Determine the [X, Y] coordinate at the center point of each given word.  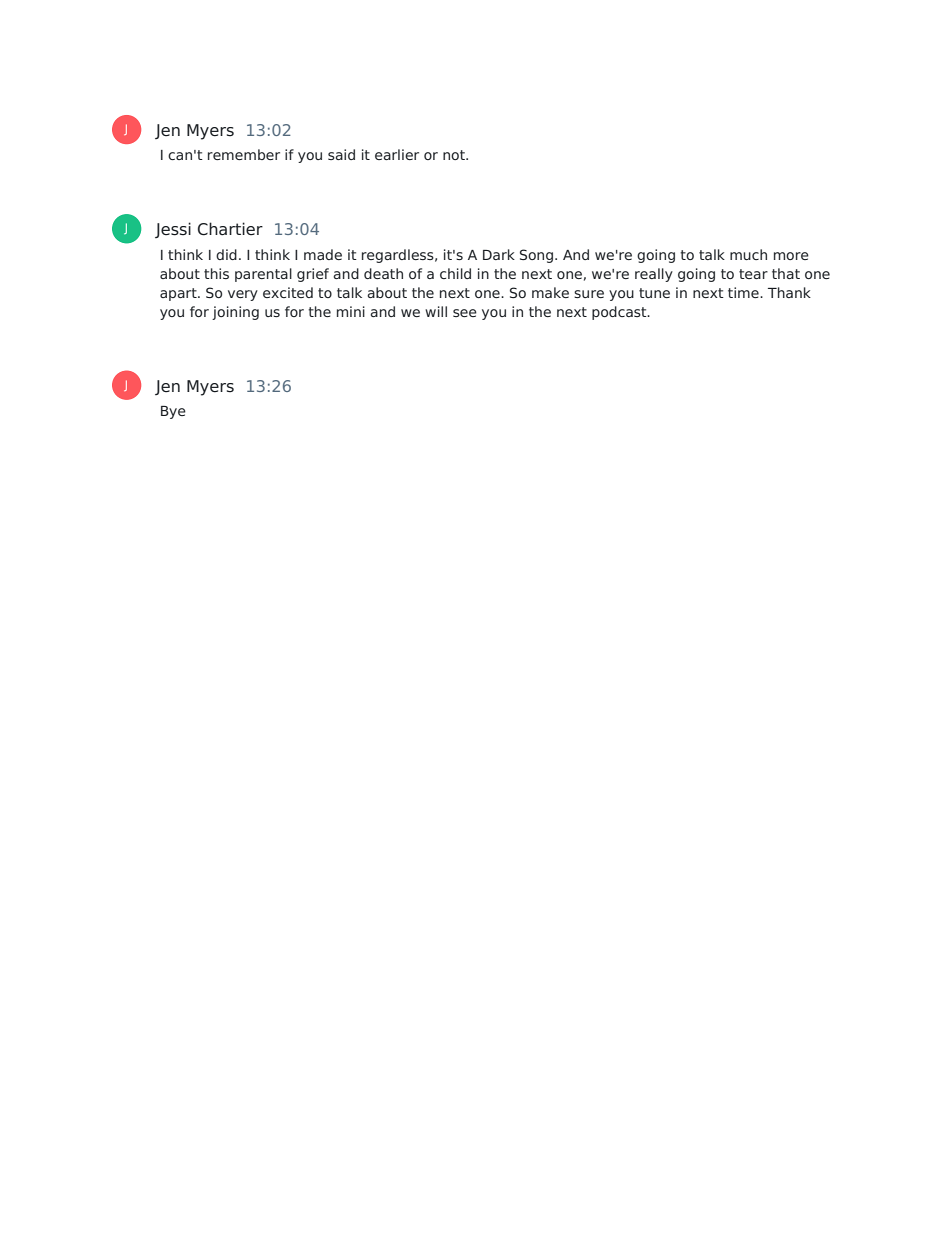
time [744, 292]
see [465, 313]
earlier [397, 154]
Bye [173, 412]
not [455, 155]
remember [244, 154]
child [455, 273]
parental [263, 275]
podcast [620, 313]
